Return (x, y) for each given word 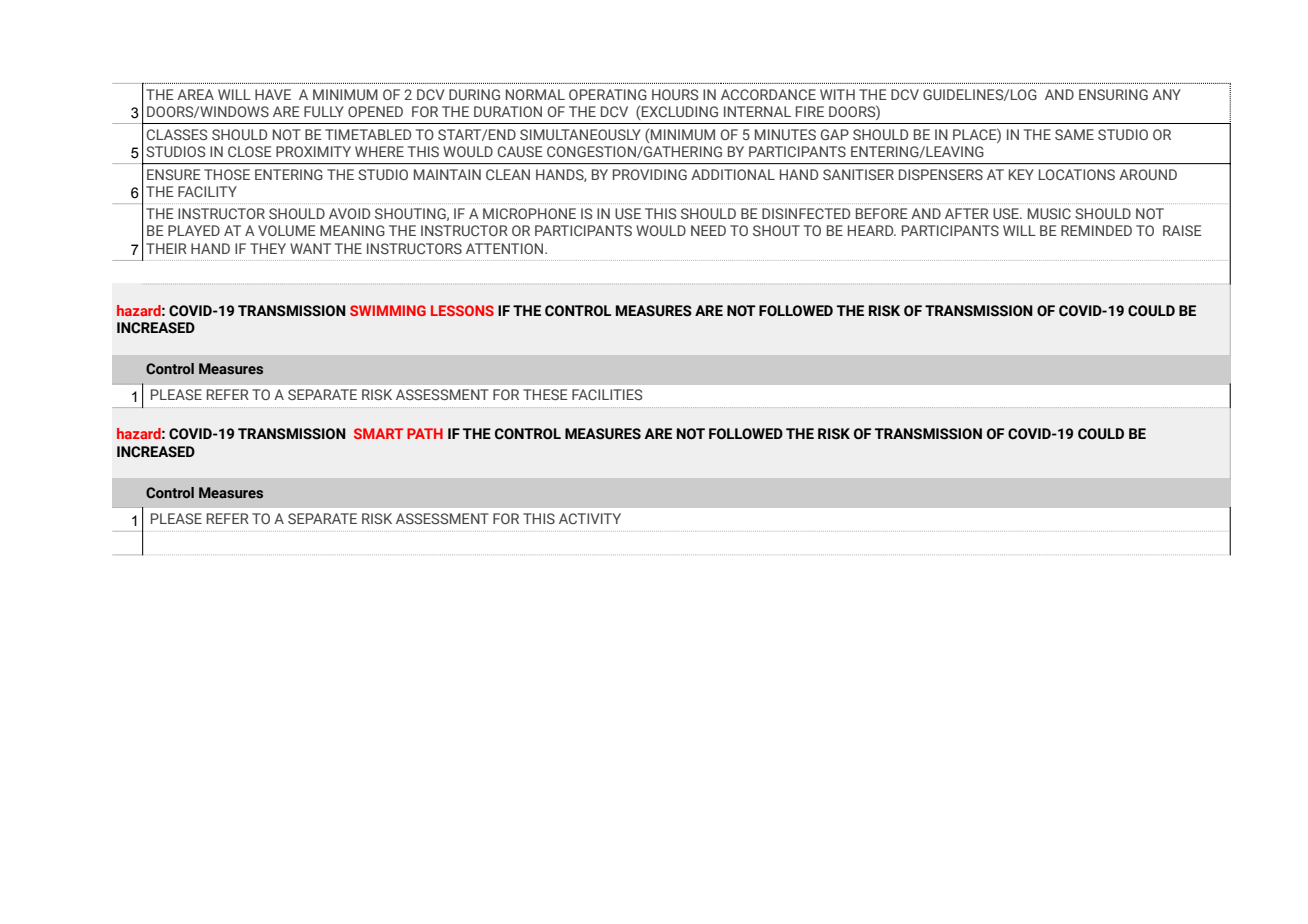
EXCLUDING (680, 111)
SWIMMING (388, 310)
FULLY (324, 111)
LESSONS (462, 310)
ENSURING (1113, 94)
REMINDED (1096, 230)
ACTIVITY (590, 518)
